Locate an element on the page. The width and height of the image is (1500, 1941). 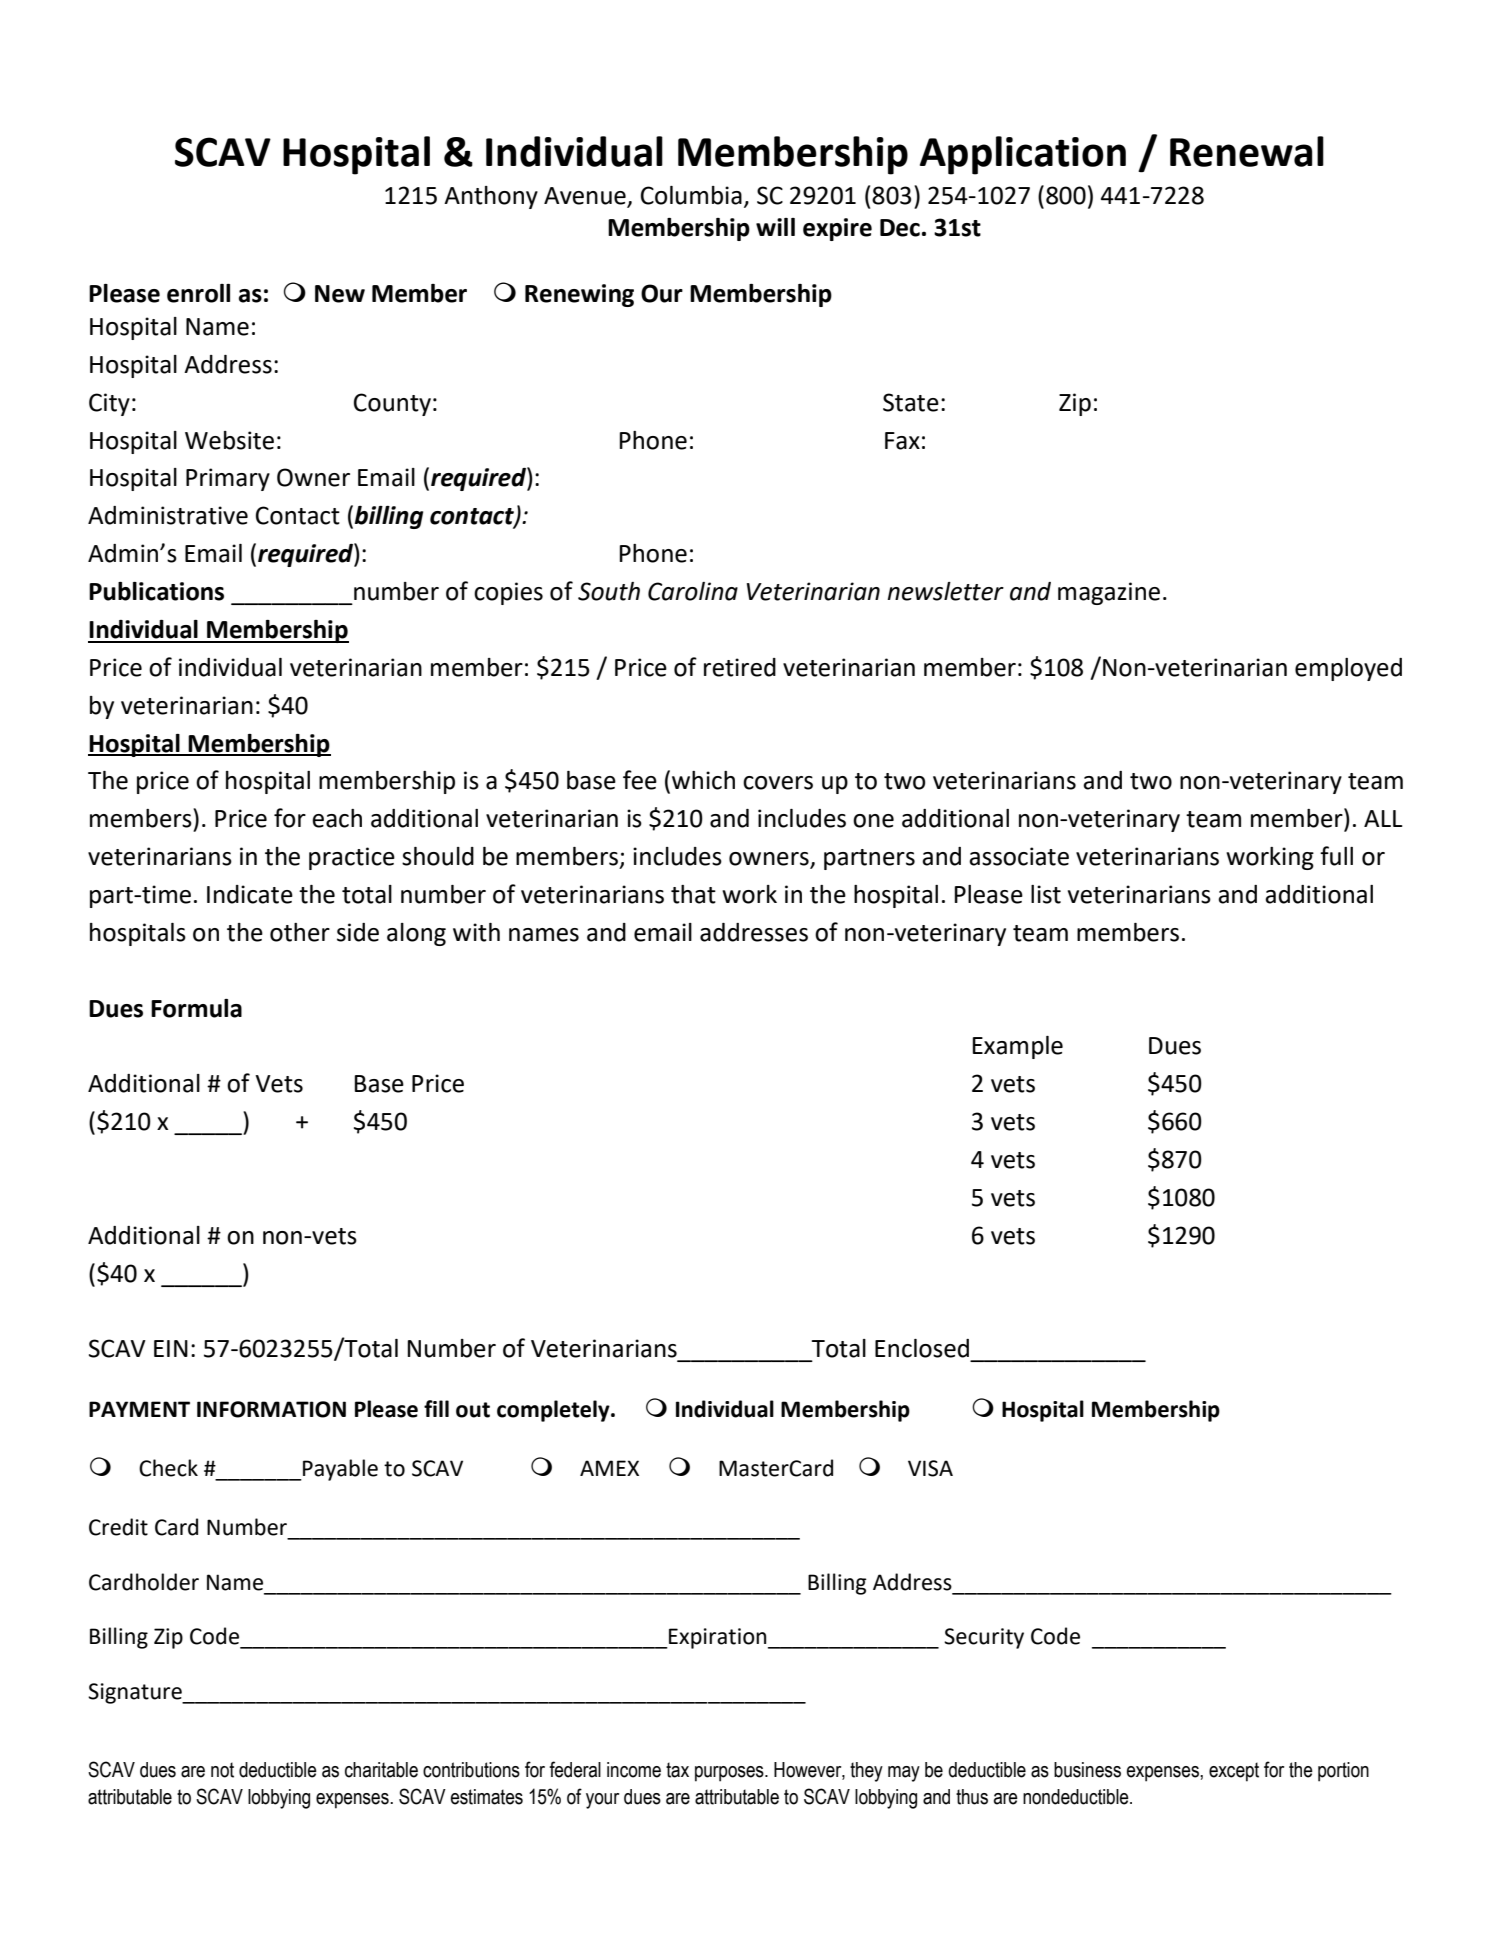
full is located at coordinates (1336, 856).
